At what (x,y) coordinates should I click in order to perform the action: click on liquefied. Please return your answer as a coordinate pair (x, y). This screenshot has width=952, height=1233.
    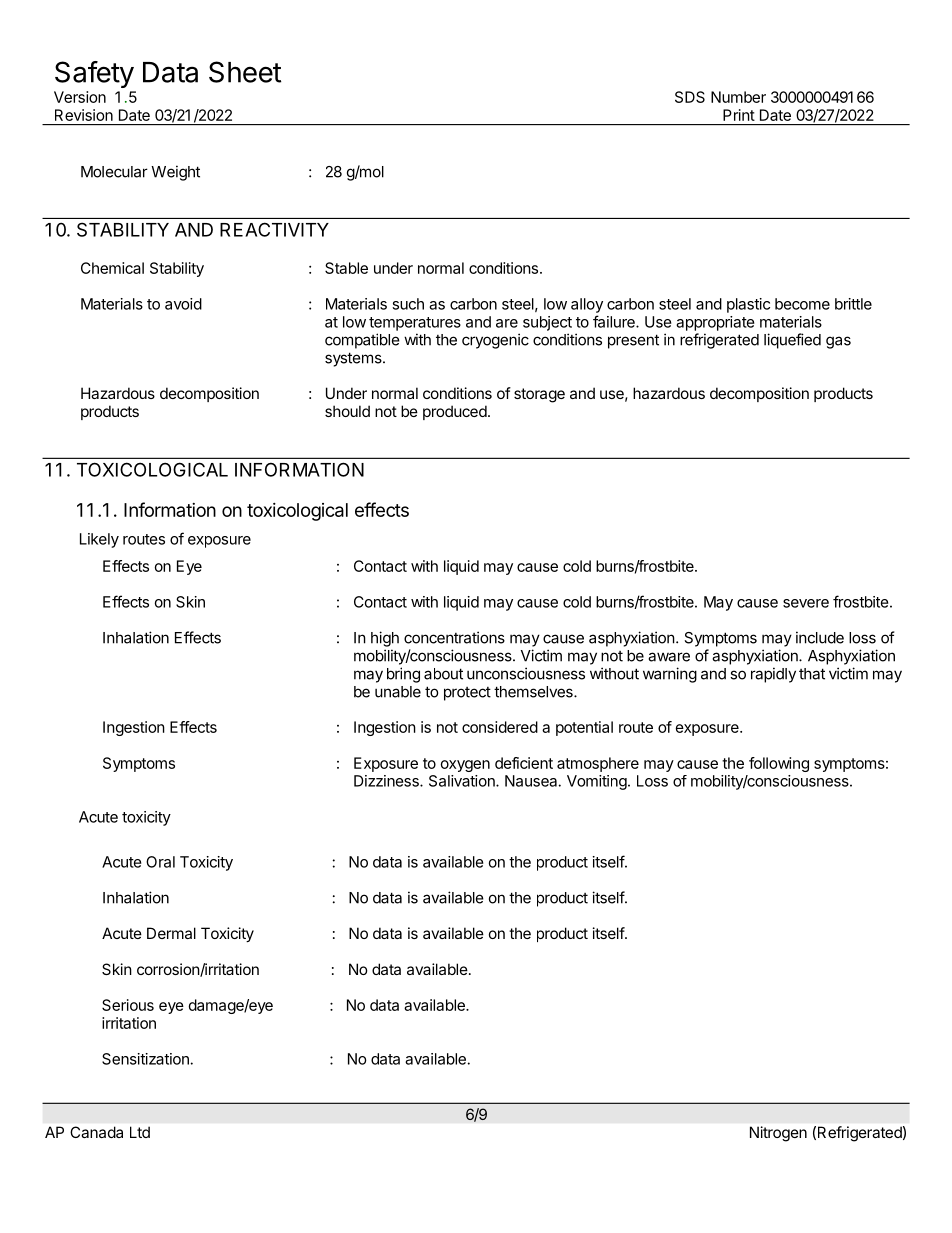
    Looking at the image, I should click on (792, 341).
